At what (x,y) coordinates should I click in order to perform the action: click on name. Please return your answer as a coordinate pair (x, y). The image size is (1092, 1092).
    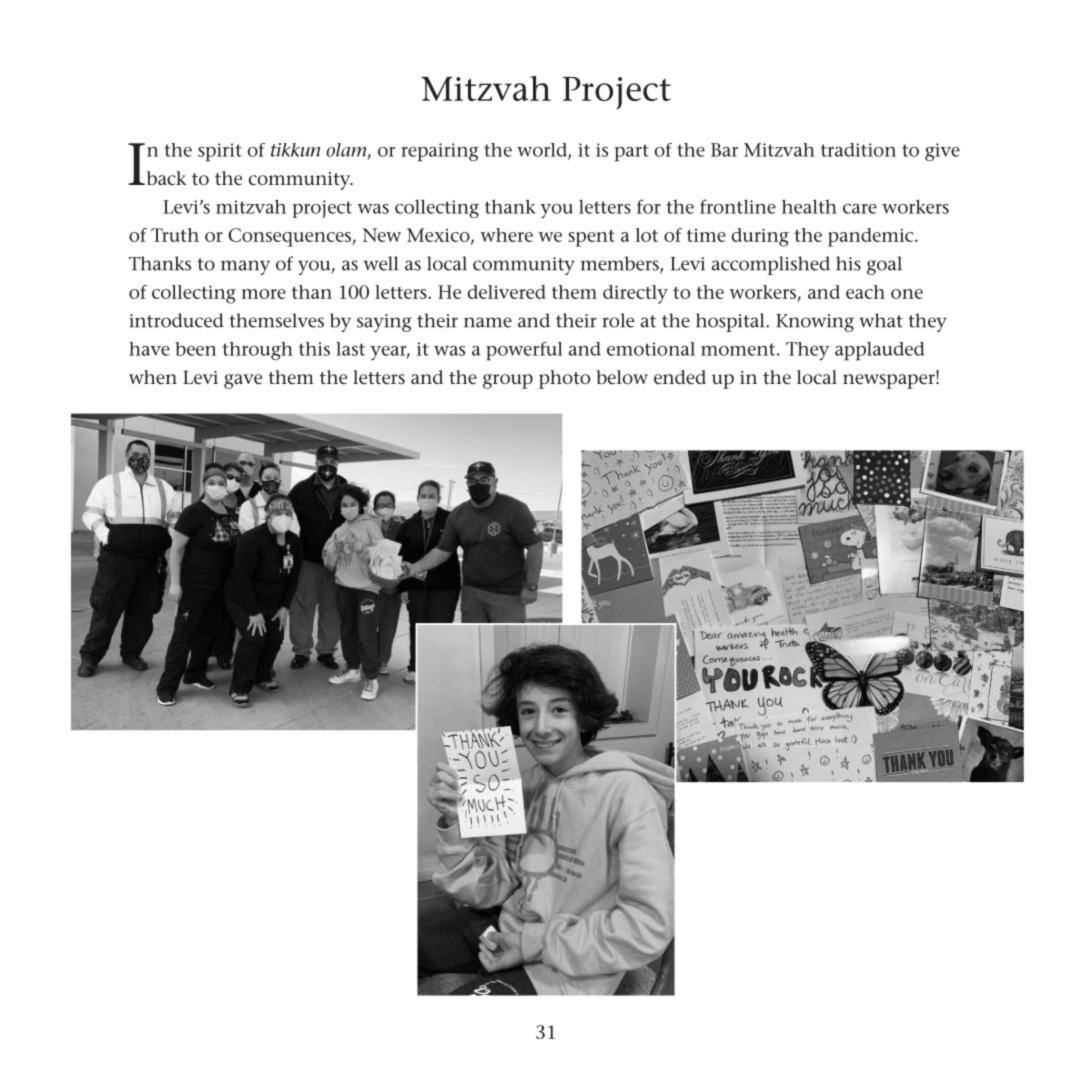
    Looking at the image, I should click on (488, 322).
